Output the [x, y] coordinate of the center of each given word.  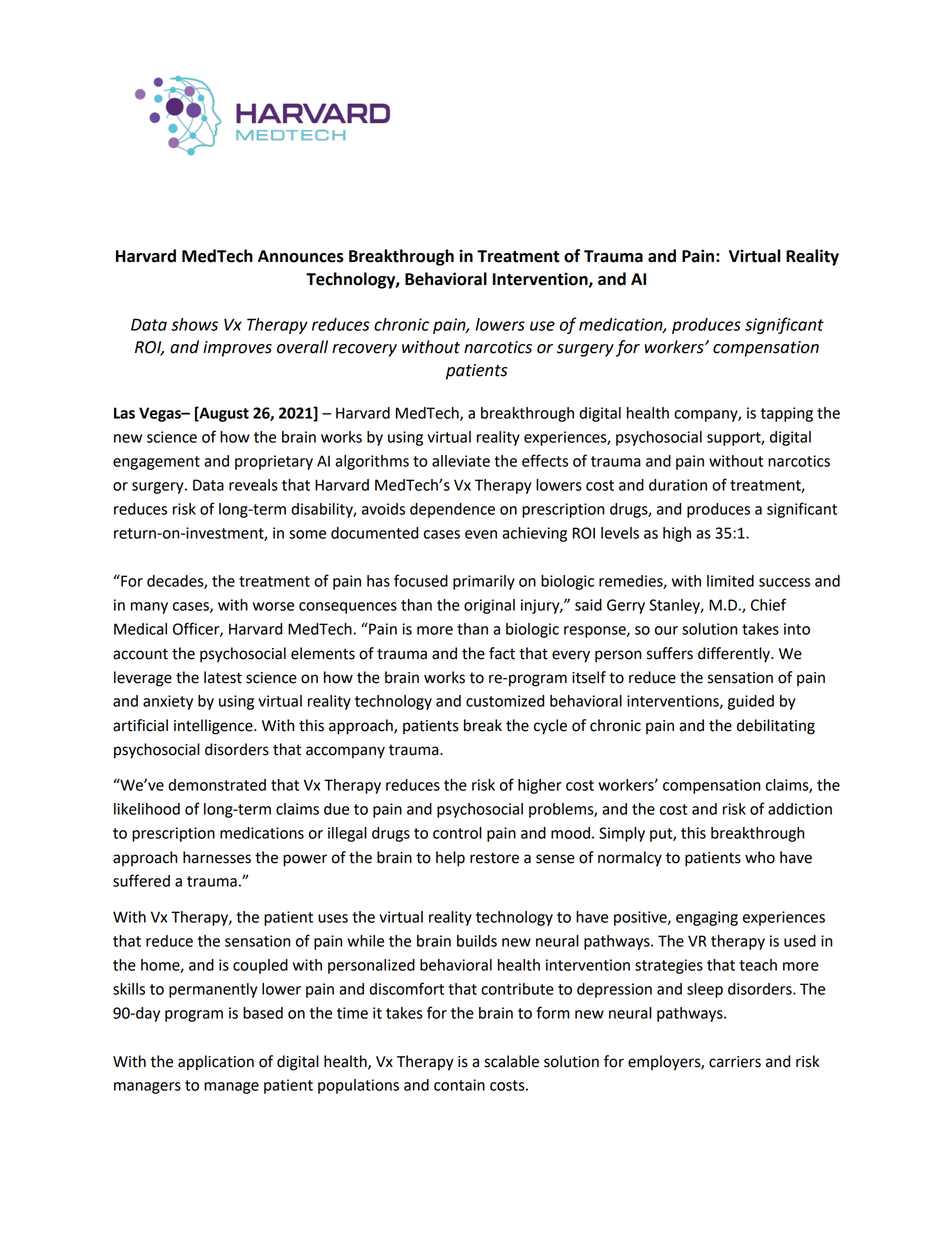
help [450, 859]
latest [223, 677]
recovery [364, 350]
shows [194, 324]
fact [502, 653]
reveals [253, 485]
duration [678, 485]
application [216, 1063]
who [760, 857]
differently [735, 655]
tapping [787, 414]
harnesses [217, 857]
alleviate [461, 461]
